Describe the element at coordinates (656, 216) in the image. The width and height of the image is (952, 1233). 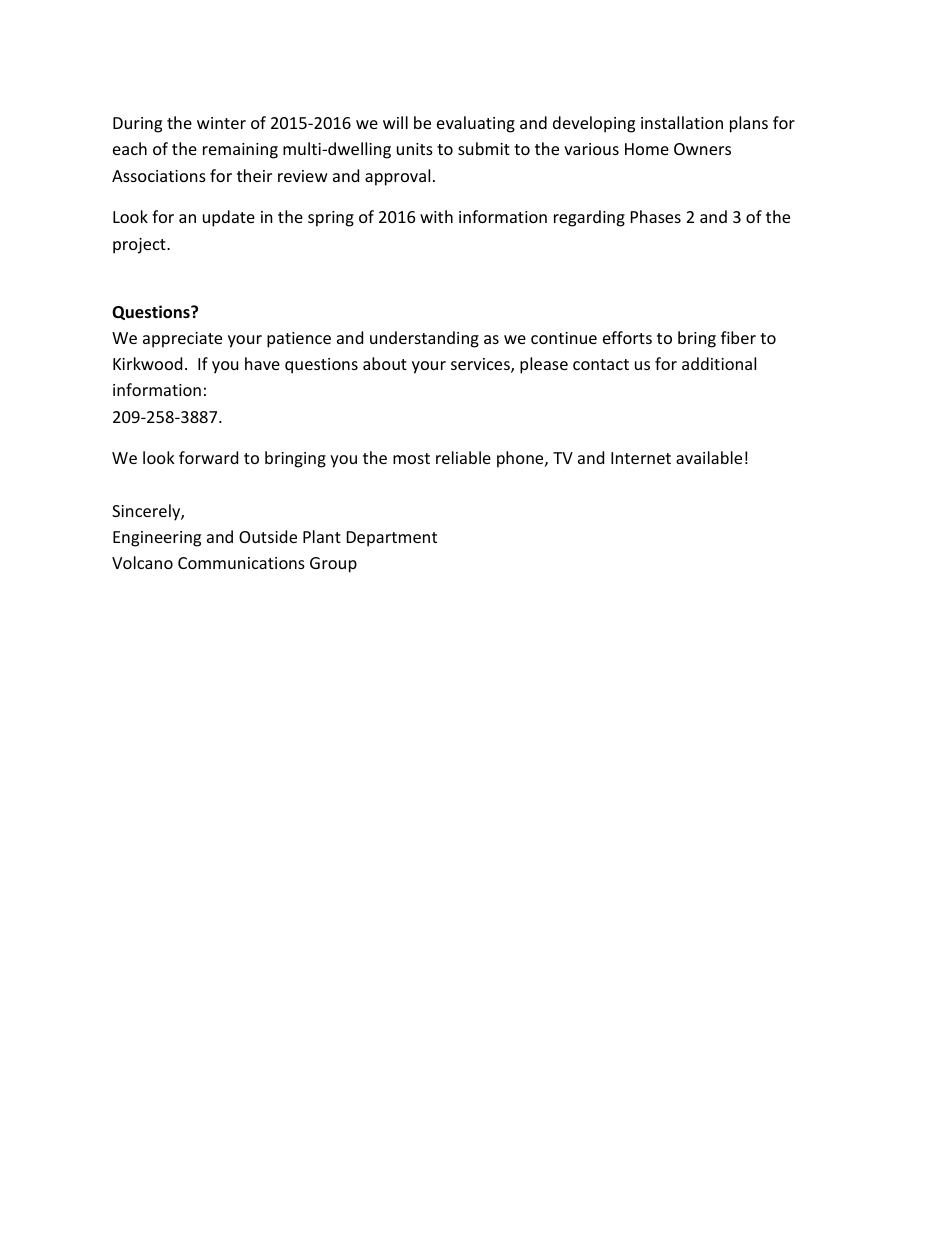
I see `Phases` at that location.
